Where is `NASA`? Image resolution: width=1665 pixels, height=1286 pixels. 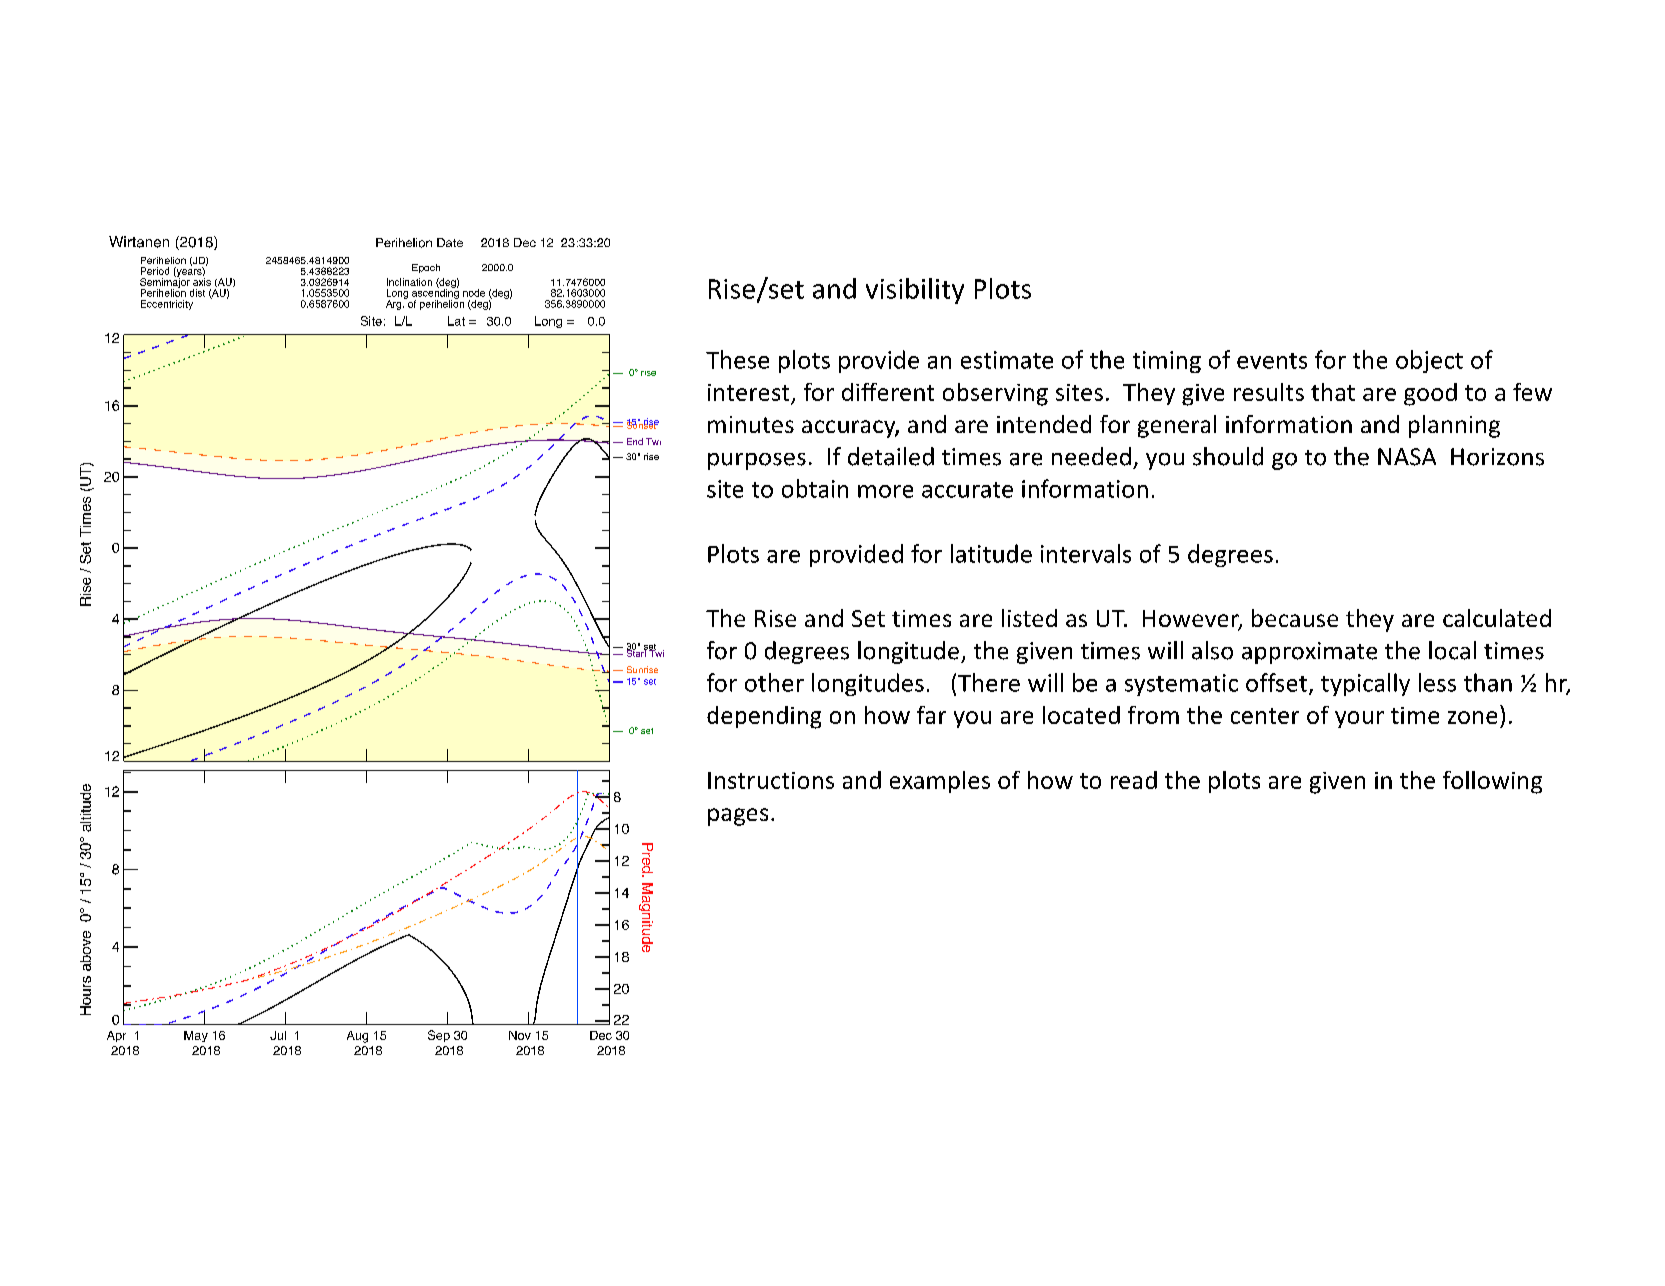
NASA is located at coordinates (1407, 457).
